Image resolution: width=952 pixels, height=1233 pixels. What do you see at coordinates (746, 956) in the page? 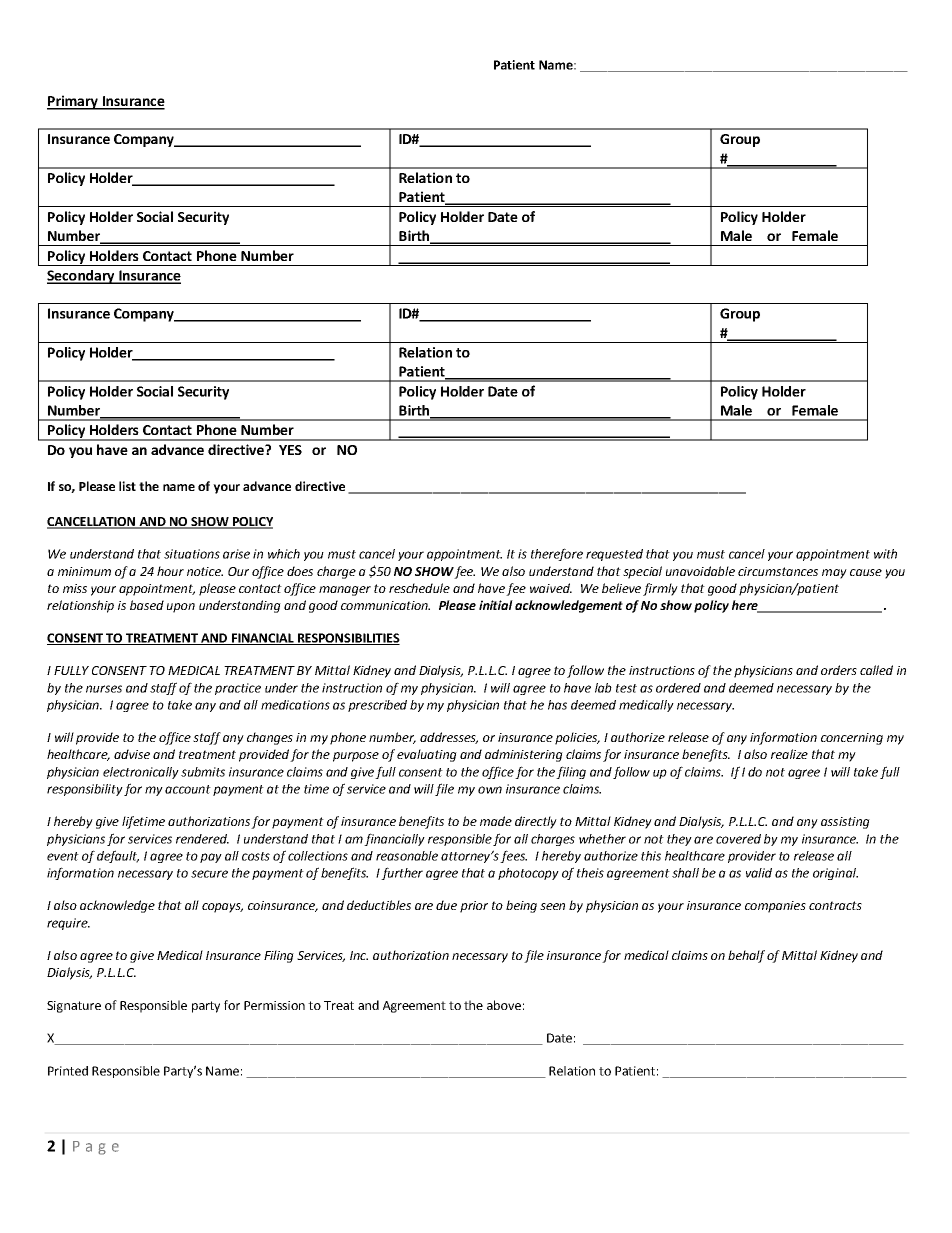
I see `behalf` at bounding box center [746, 956].
